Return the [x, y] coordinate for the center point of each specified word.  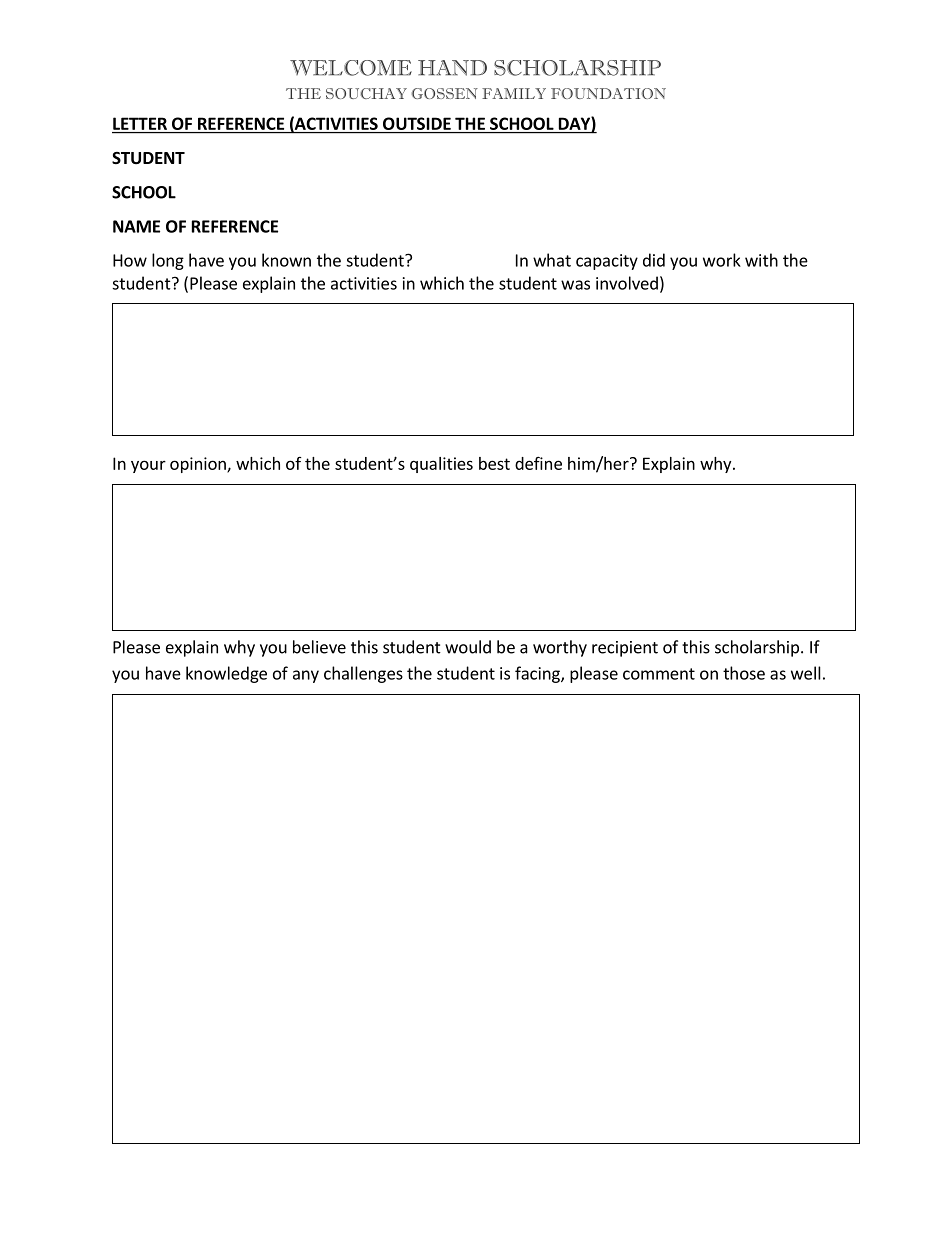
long [168, 261]
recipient [625, 649]
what [552, 260]
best [494, 463]
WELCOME [351, 68]
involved [627, 283]
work [722, 260]
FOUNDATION [608, 93]
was [575, 285]
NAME [136, 226]
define [538, 463]
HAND [452, 68]
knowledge [226, 674]
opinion [199, 465]
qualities [441, 465]
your [148, 466]
